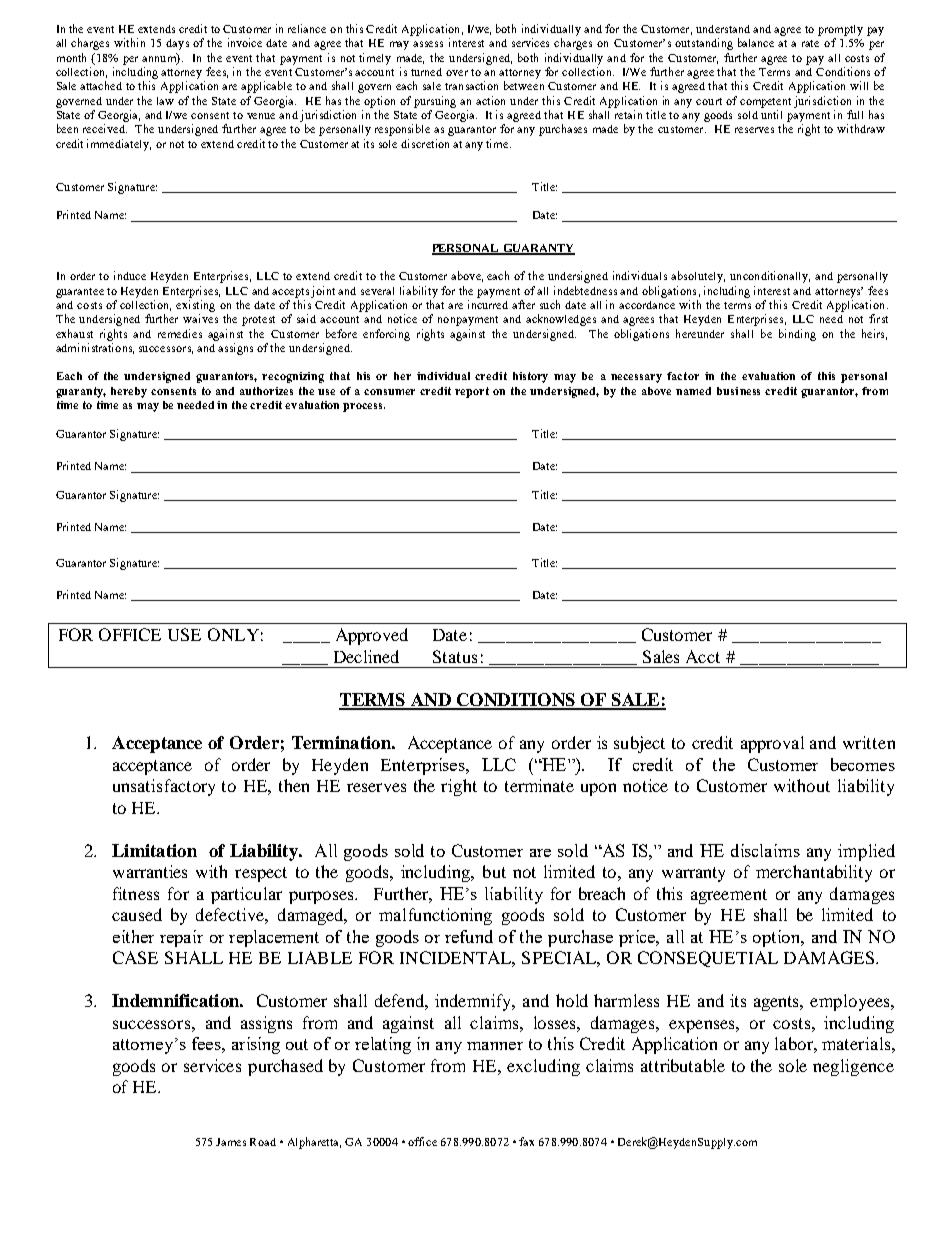 The height and width of the screenshot is (1233, 952). What do you see at coordinates (539, 785) in the screenshot?
I see `terminate` at bounding box center [539, 785].
